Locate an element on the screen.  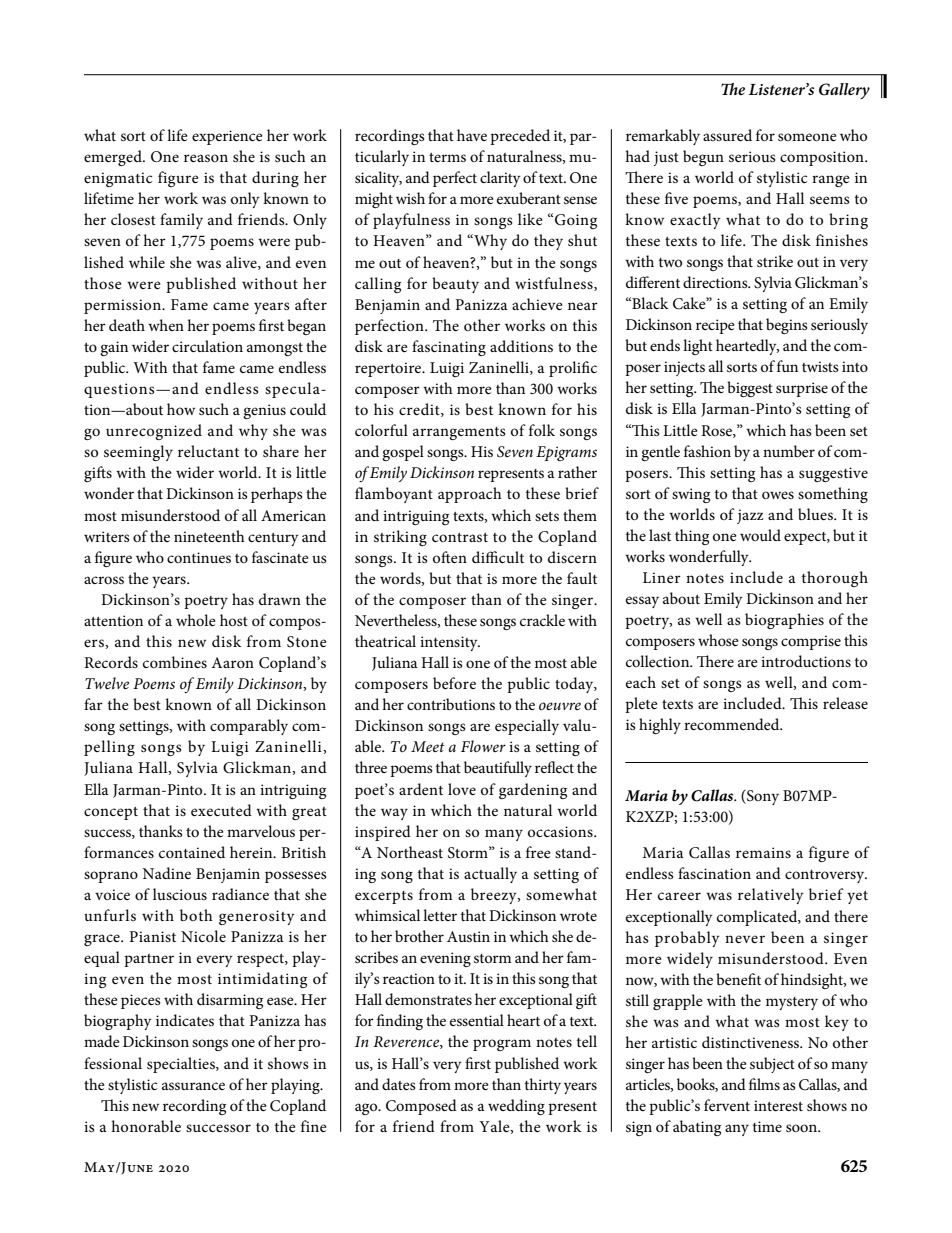
whole is located at coordinates (196, 620).
